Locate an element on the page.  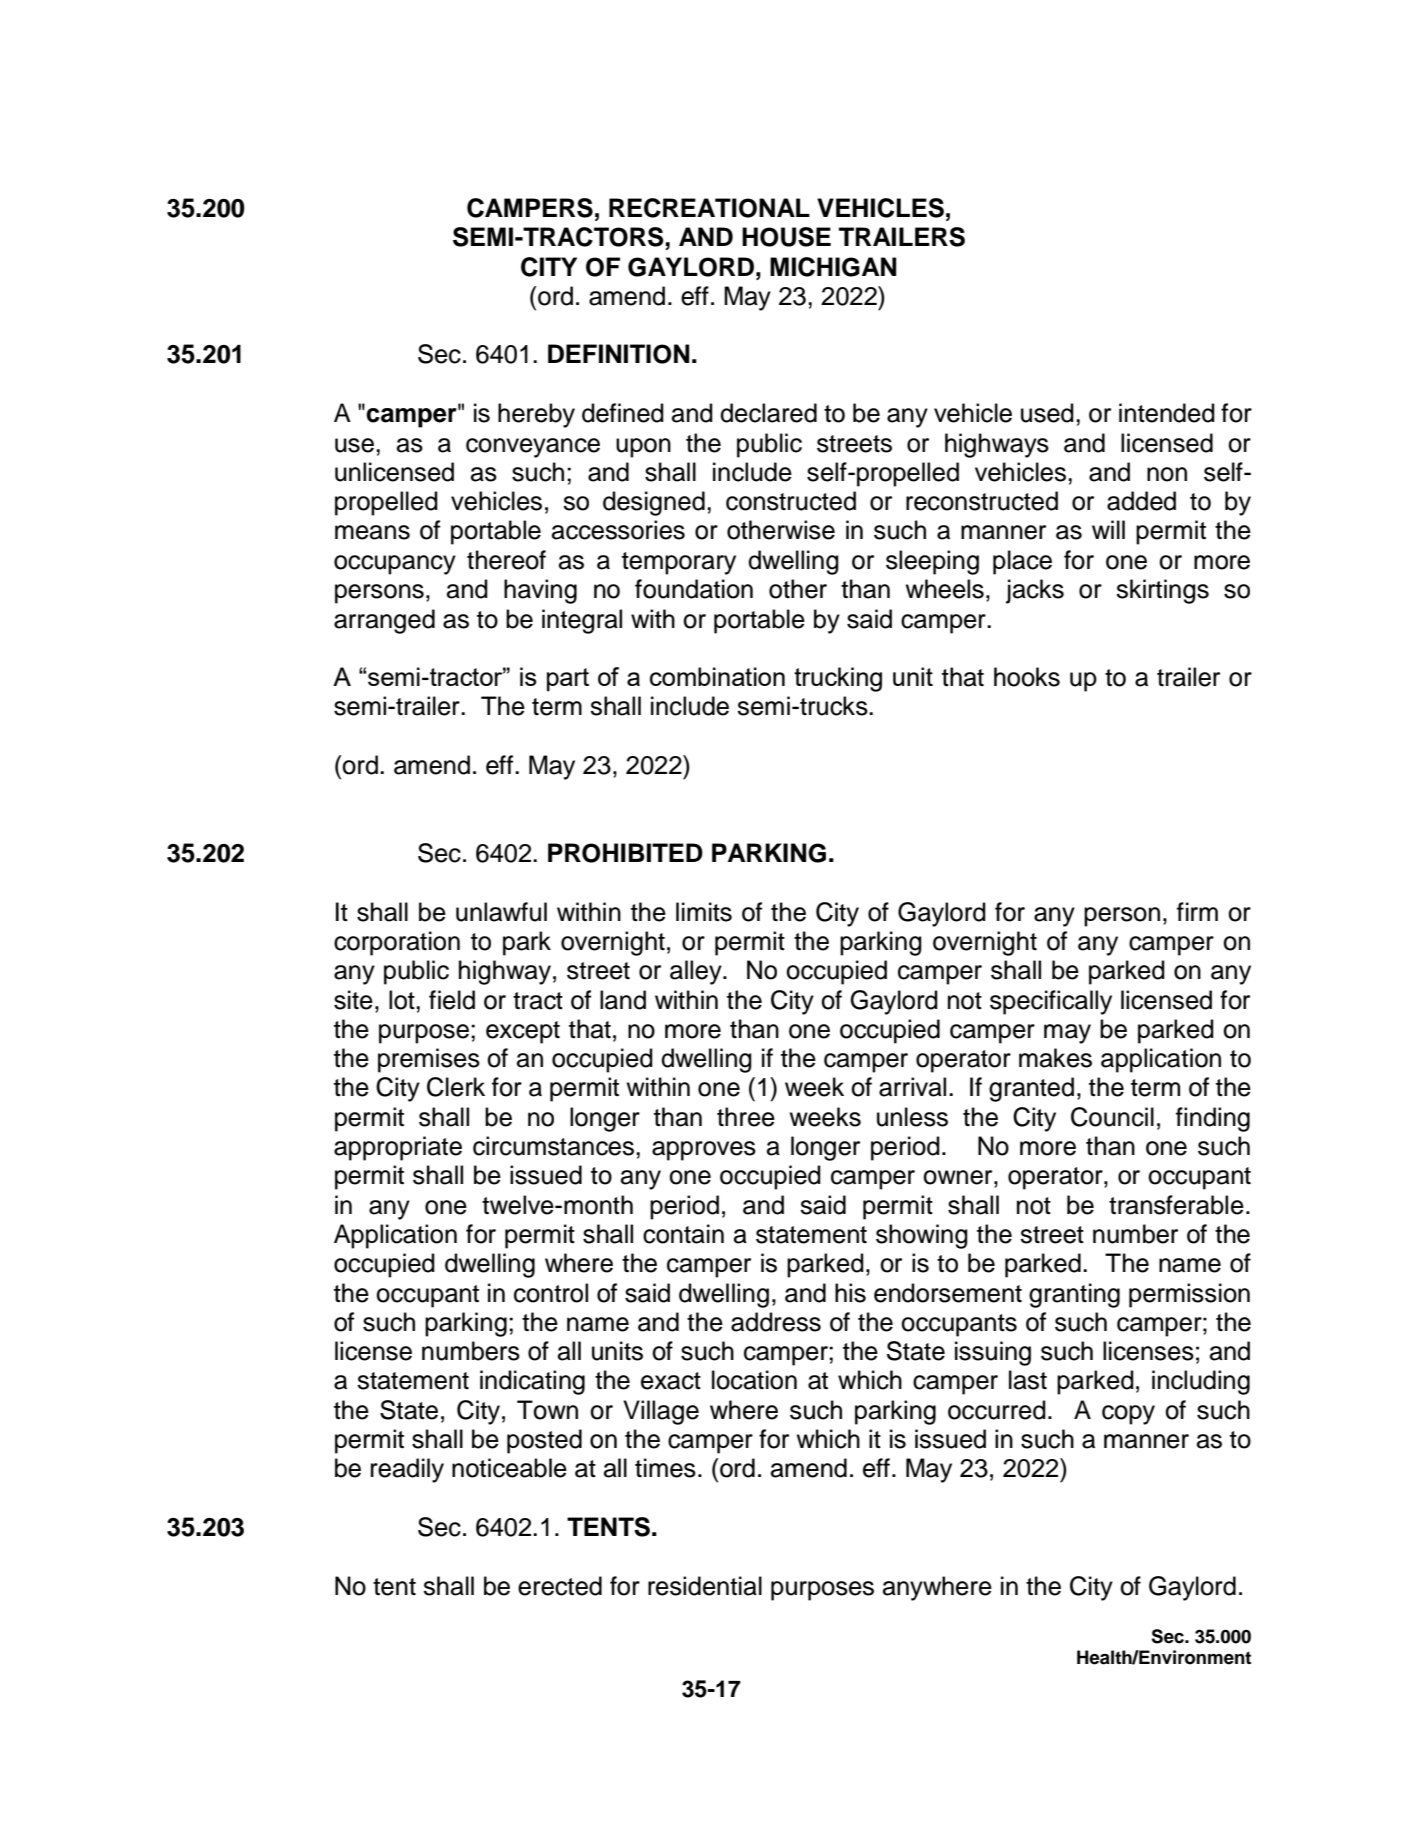
Council is located at coordinates (1112, 1117).
